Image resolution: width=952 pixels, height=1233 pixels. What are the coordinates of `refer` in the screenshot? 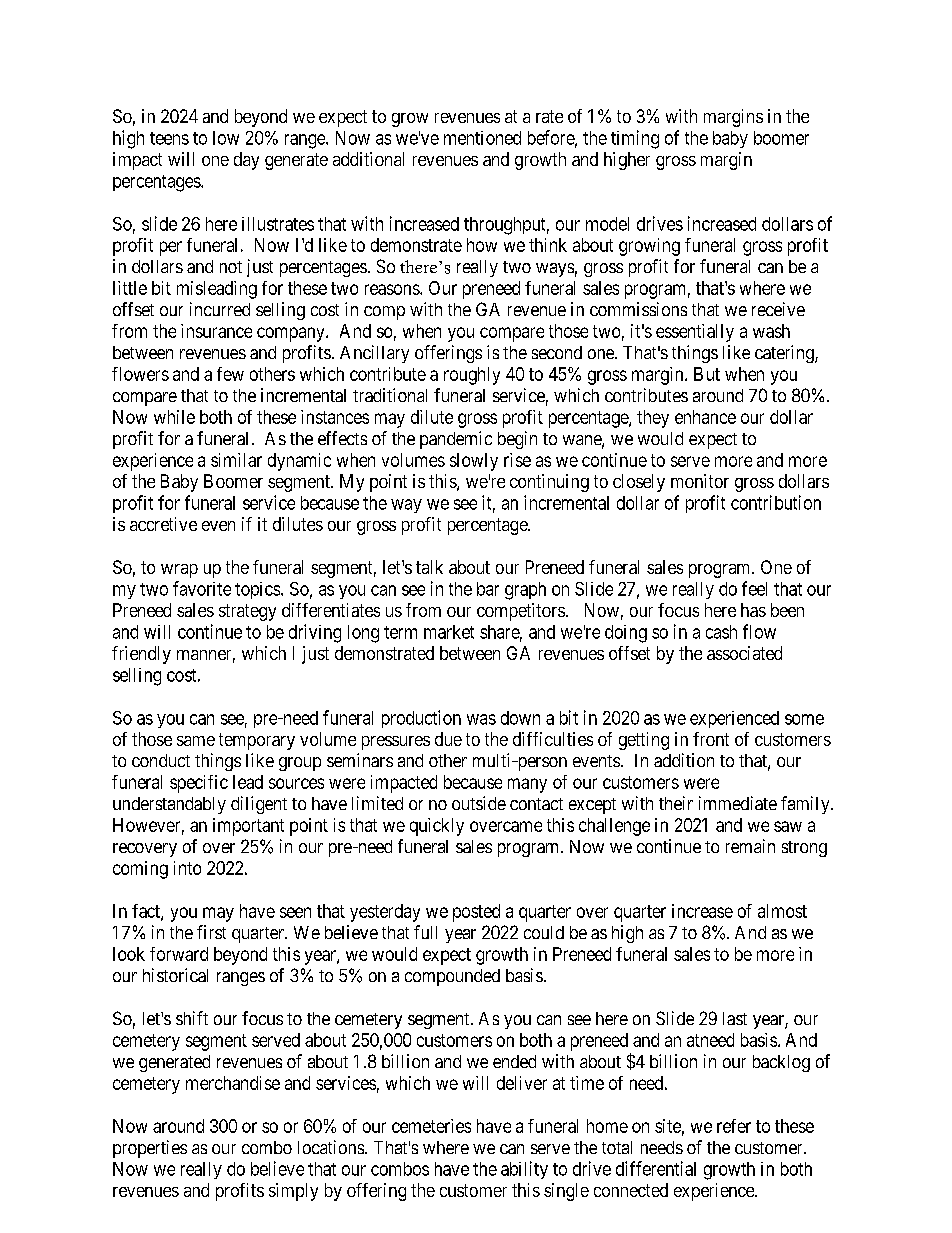 It's located at (734, 1126).
